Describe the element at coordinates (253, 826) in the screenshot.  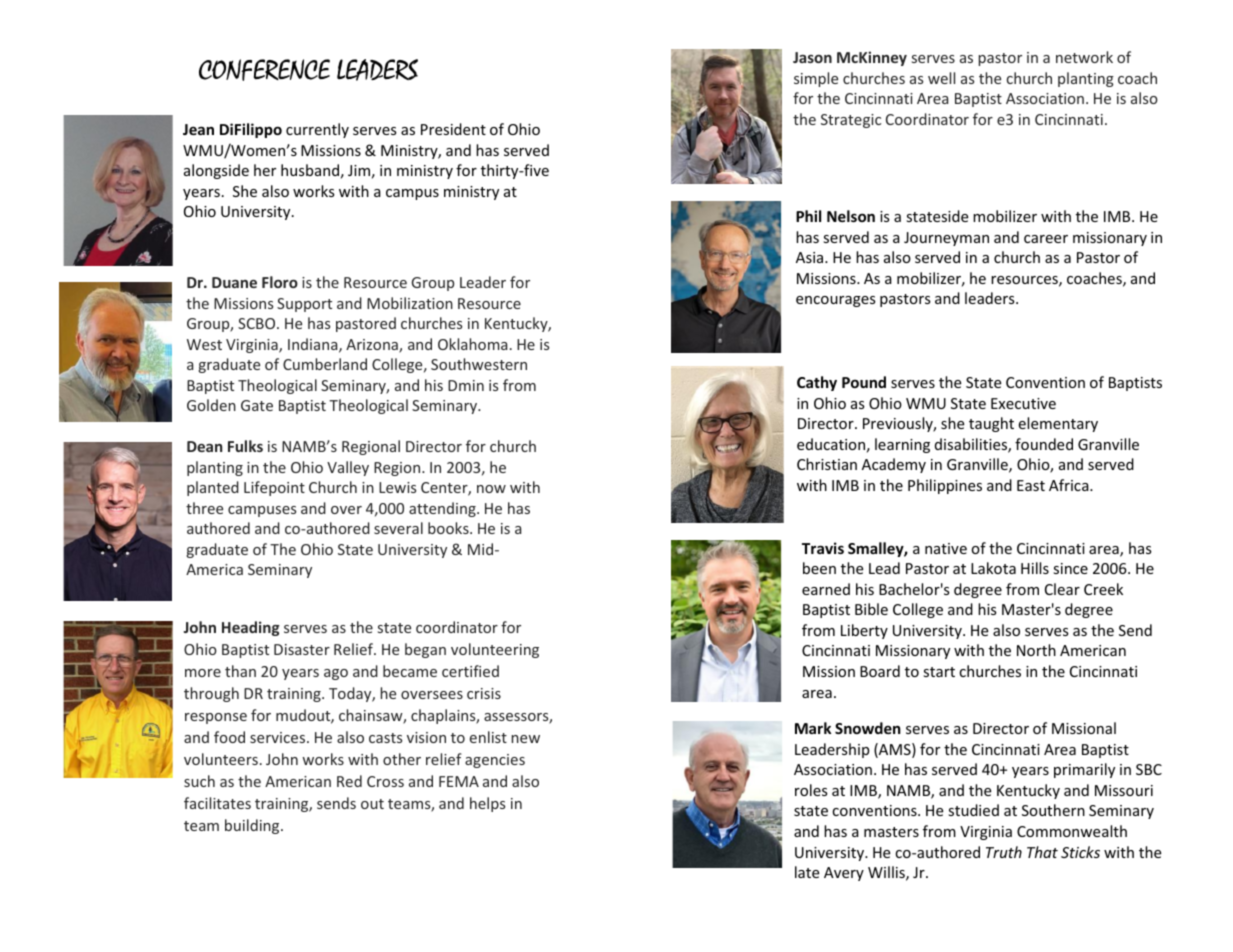
I see `building` at that location.
